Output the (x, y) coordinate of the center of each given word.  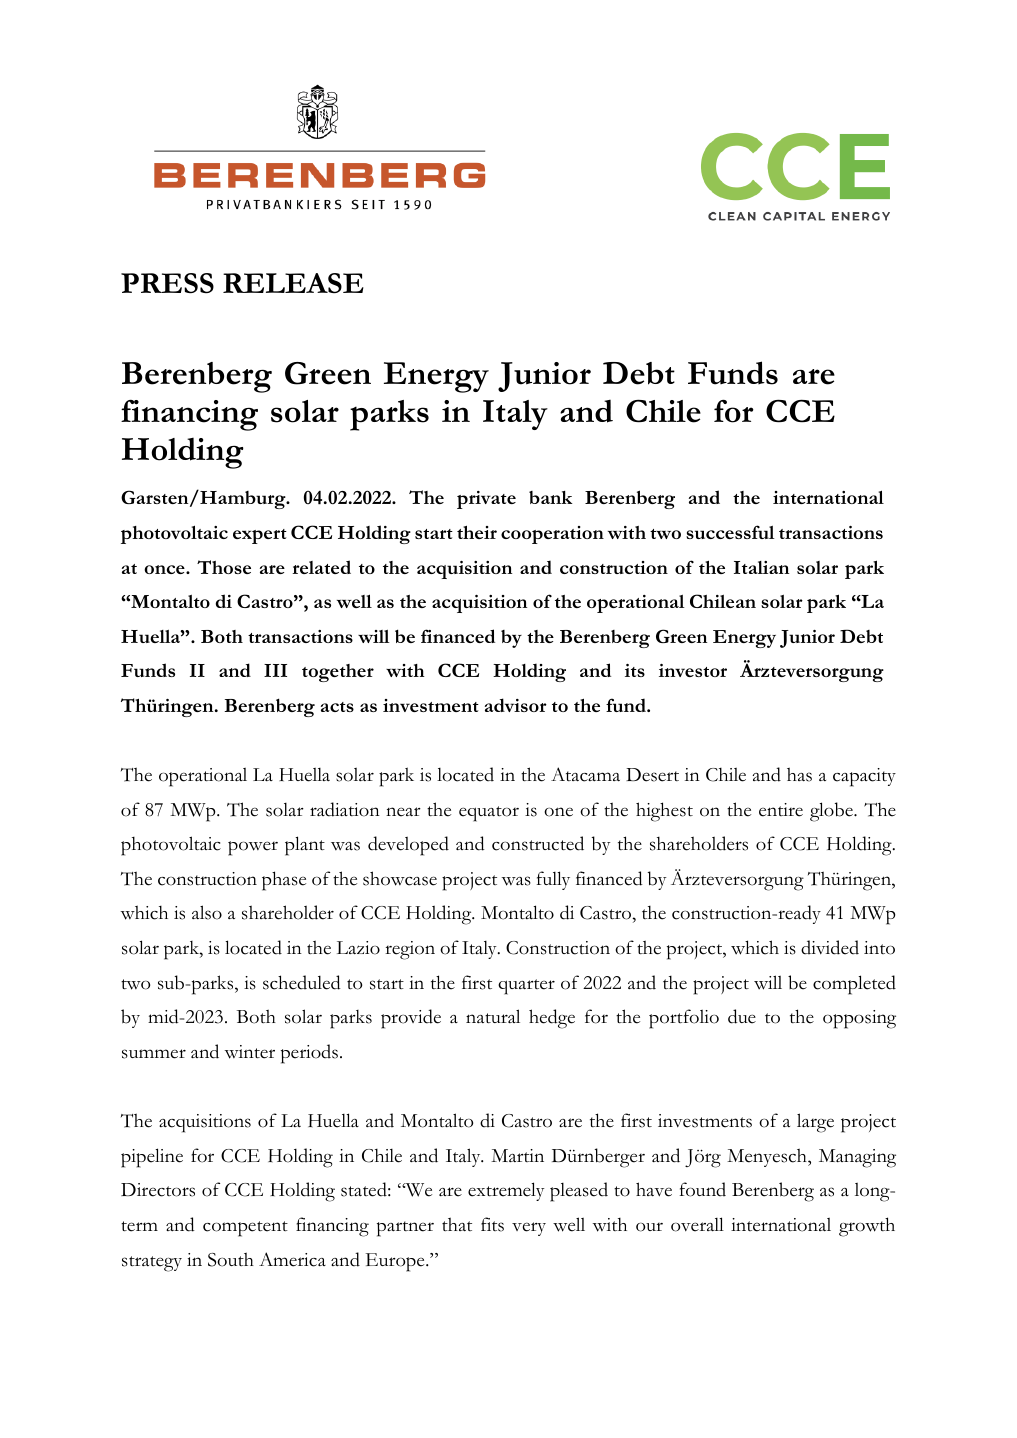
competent (245, 1229)
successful (730, 532)
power (253, 848)
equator (489, 814)
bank (551, 497)
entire (781, 810)
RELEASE (293, 283)
